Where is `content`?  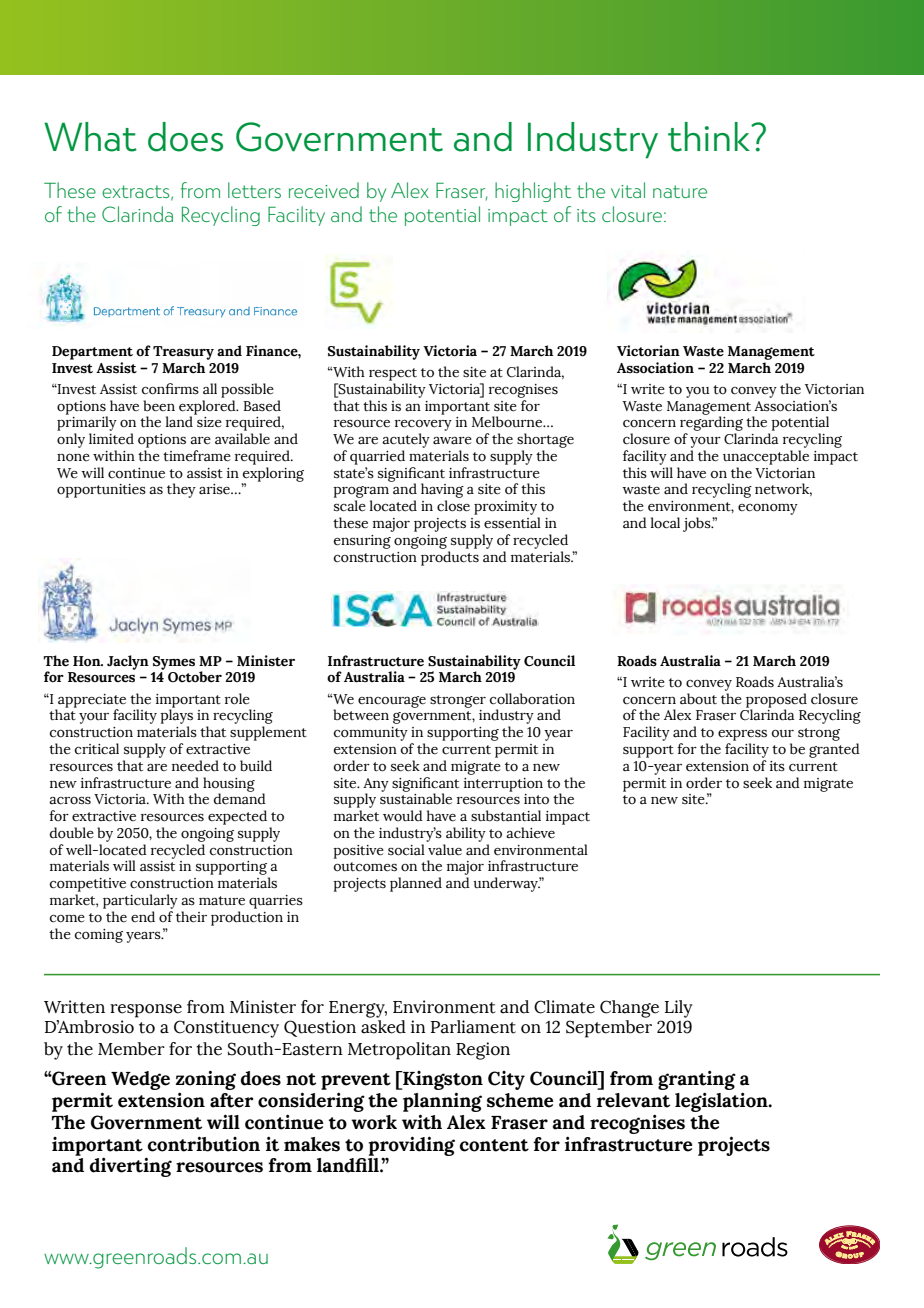 content is located at coordinates (494, 1145).
